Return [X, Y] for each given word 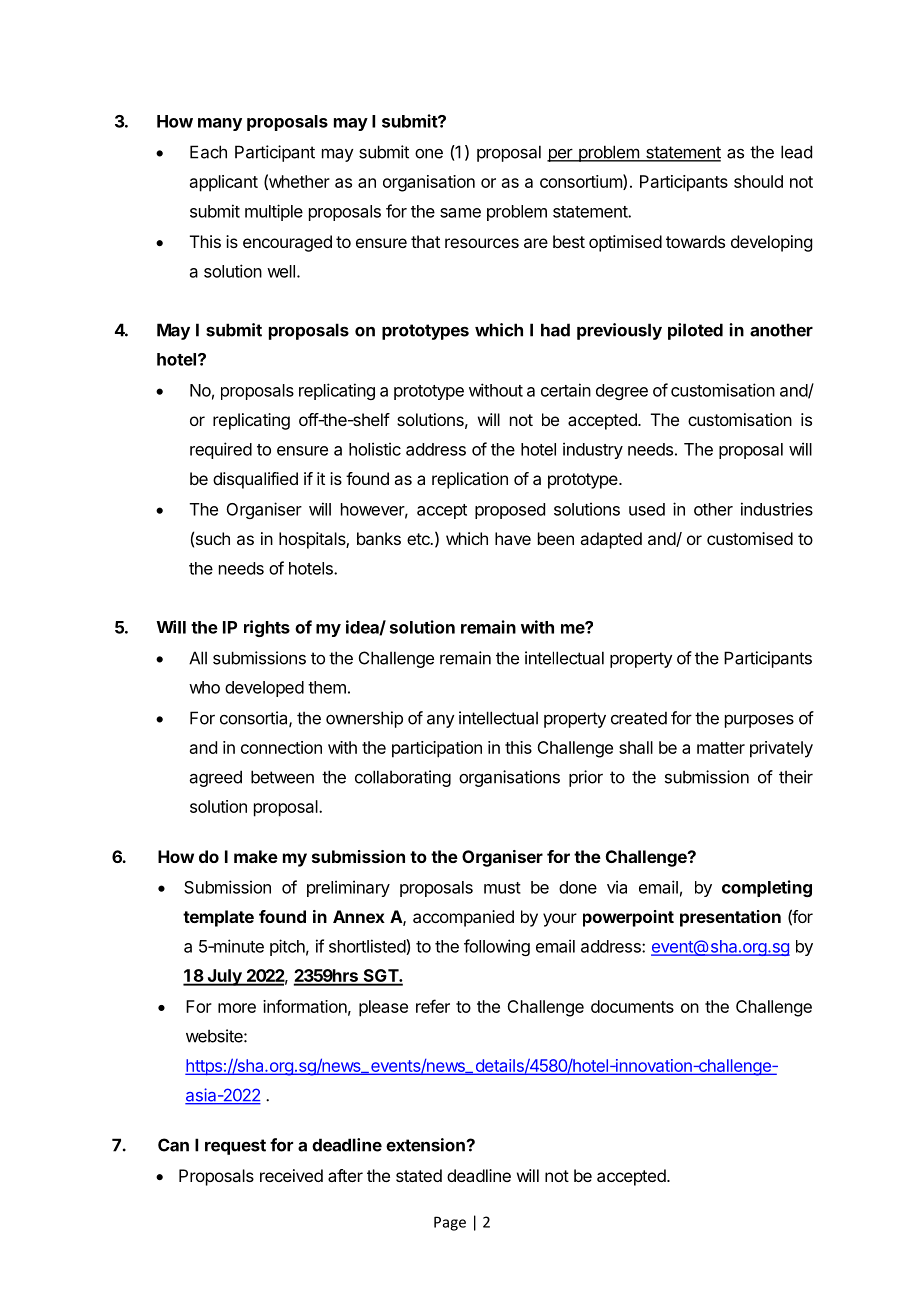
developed [264, 689]
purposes [759, 721]
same [460, 213]
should [758, 181]
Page [450, 1223]
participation [437, 749]
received [291, 1175]
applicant [224, 183]
